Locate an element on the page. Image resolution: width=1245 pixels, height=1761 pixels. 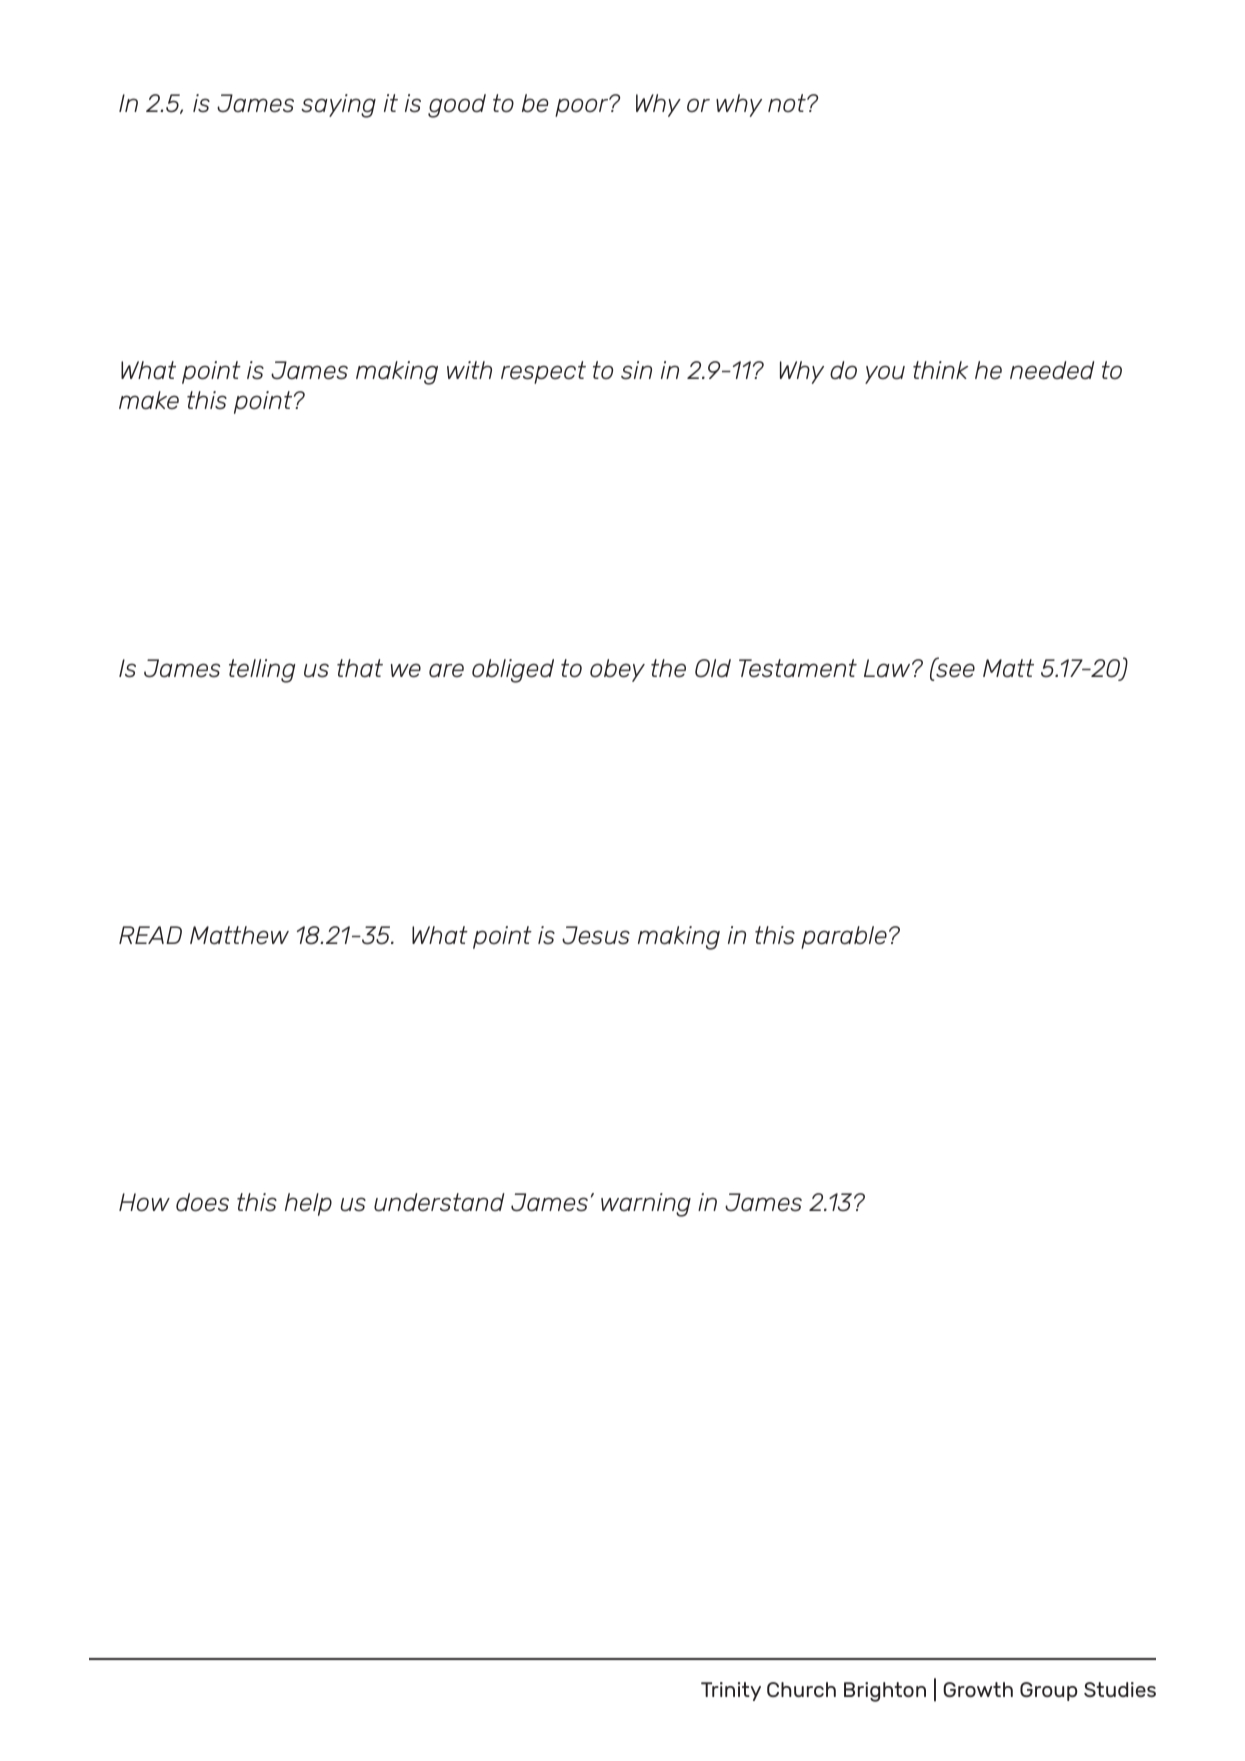
poor is located at coordinates (583, 107).
